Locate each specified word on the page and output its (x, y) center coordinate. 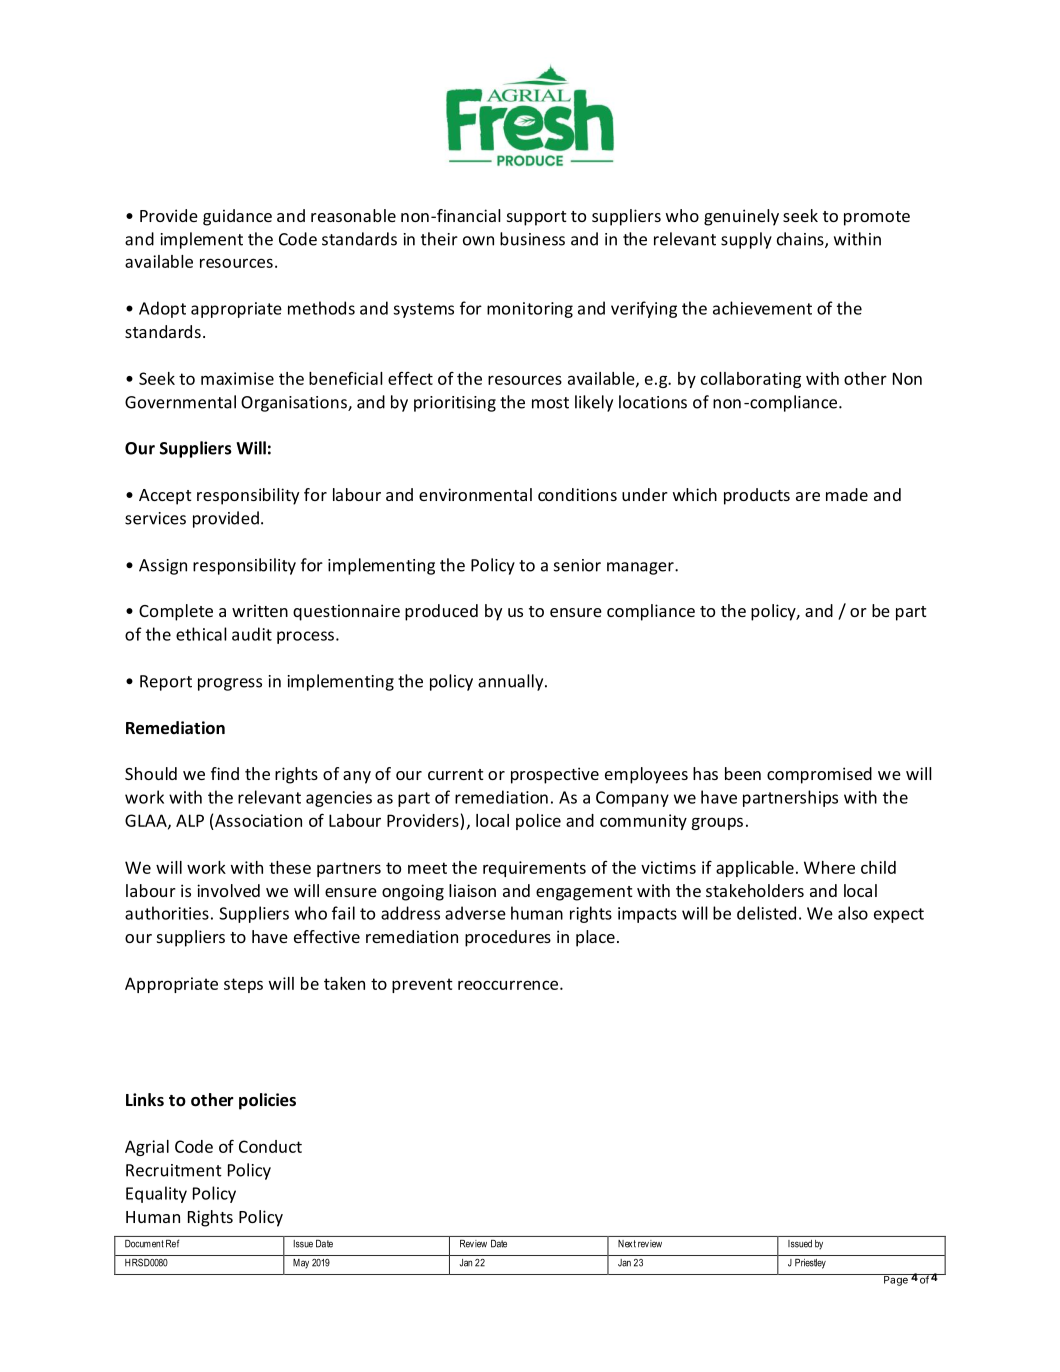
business (532, 239)
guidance (237, 217)
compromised (819, 775)
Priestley (810, 1264)
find (225, 773)
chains (801, 240)
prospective (555, 775)
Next (627, 1244)
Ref (172, 1243)
